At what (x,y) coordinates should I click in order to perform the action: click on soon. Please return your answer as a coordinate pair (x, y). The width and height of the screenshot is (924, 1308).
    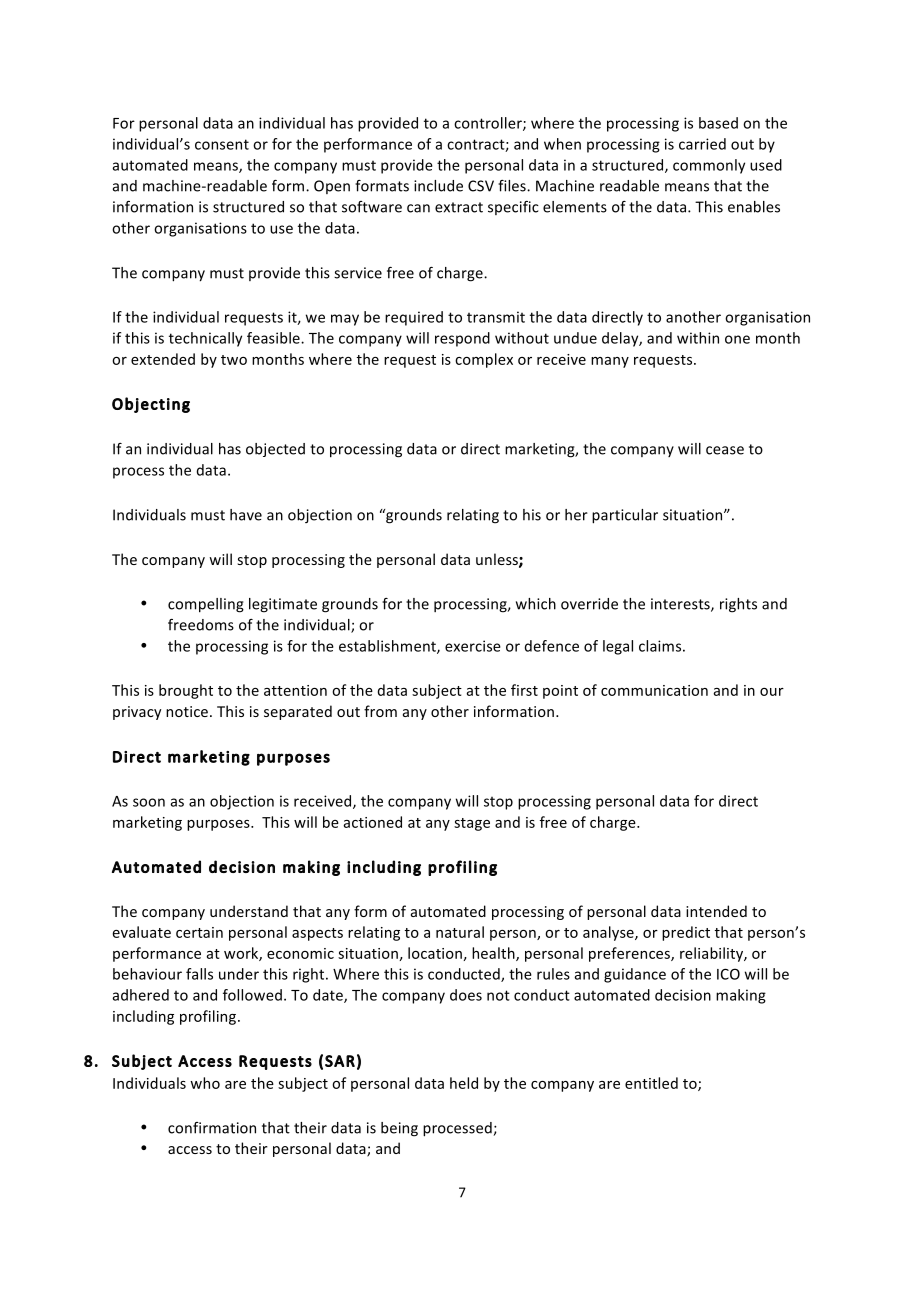
    Looking at the image, I should click on (149, 802).
